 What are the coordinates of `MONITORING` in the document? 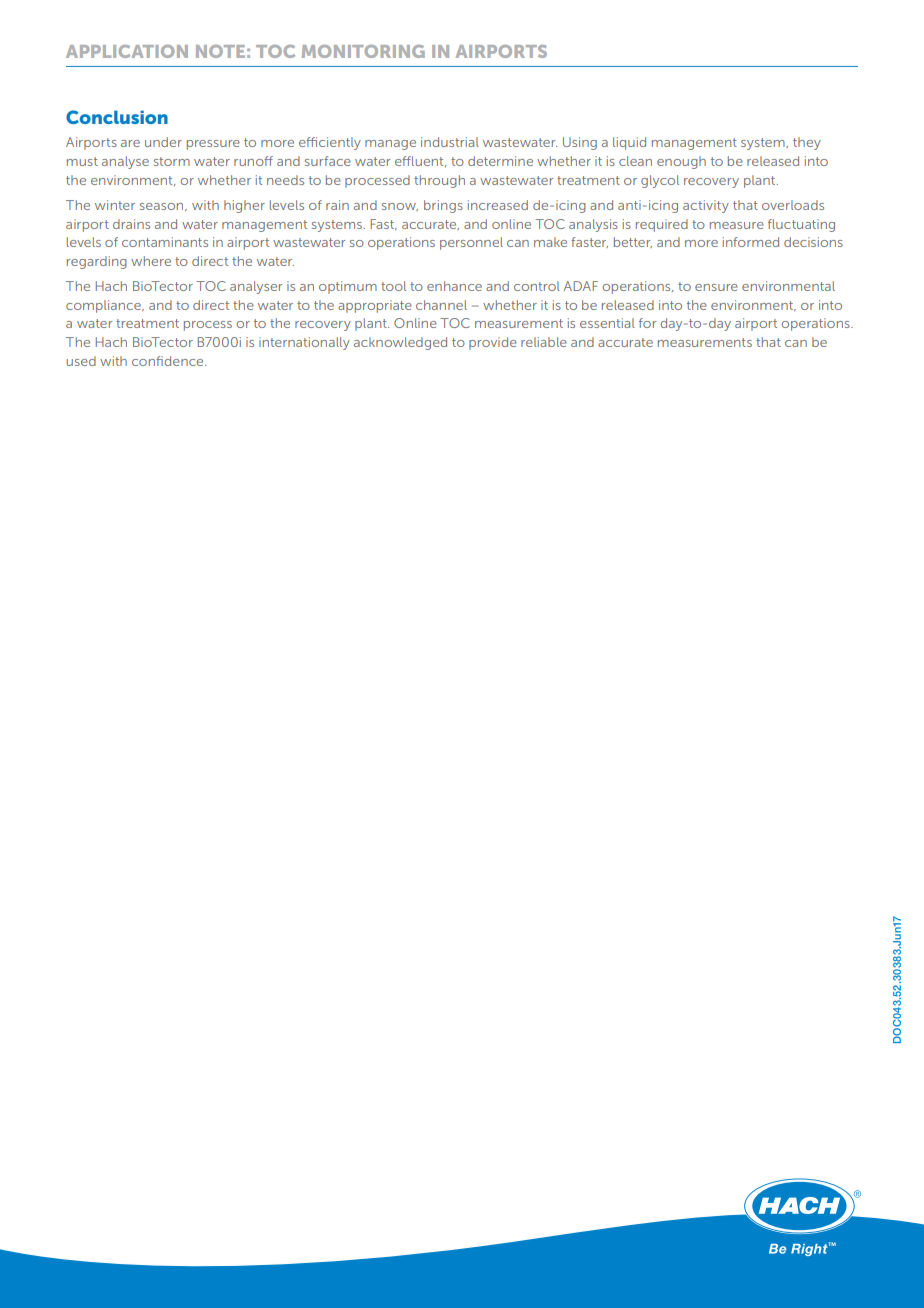 It's located at (363, 51).
